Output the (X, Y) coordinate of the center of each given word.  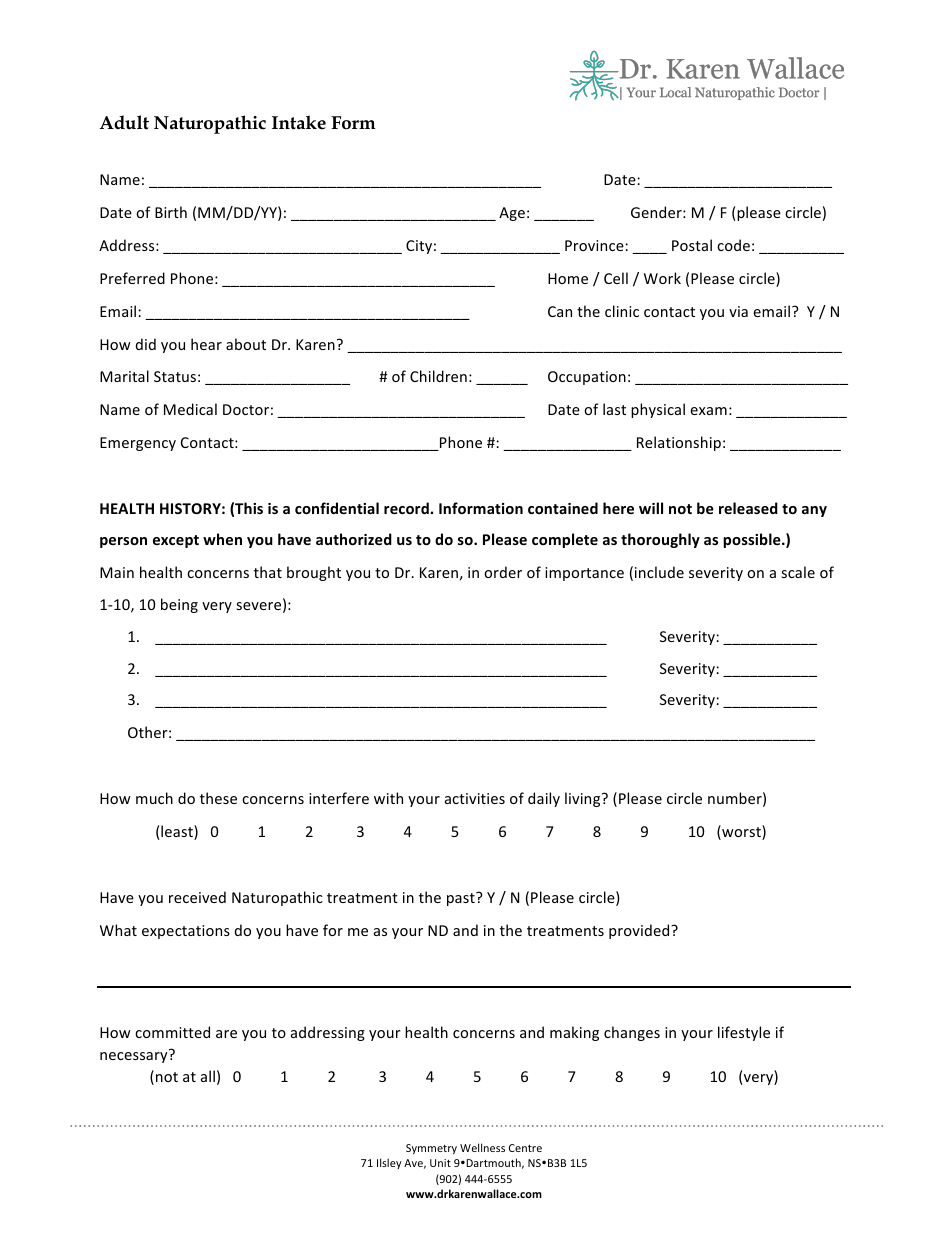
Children (438, 376)
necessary (135, 1056)
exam (708, 411)
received (197, 897)
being (179, 605)
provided (640, 931)
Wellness (482, 1147)
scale (798, 572)
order (503, 572)
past (462, 899)
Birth (171, 212)
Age (512, 214)
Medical (190, 409)
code (733, 245)
